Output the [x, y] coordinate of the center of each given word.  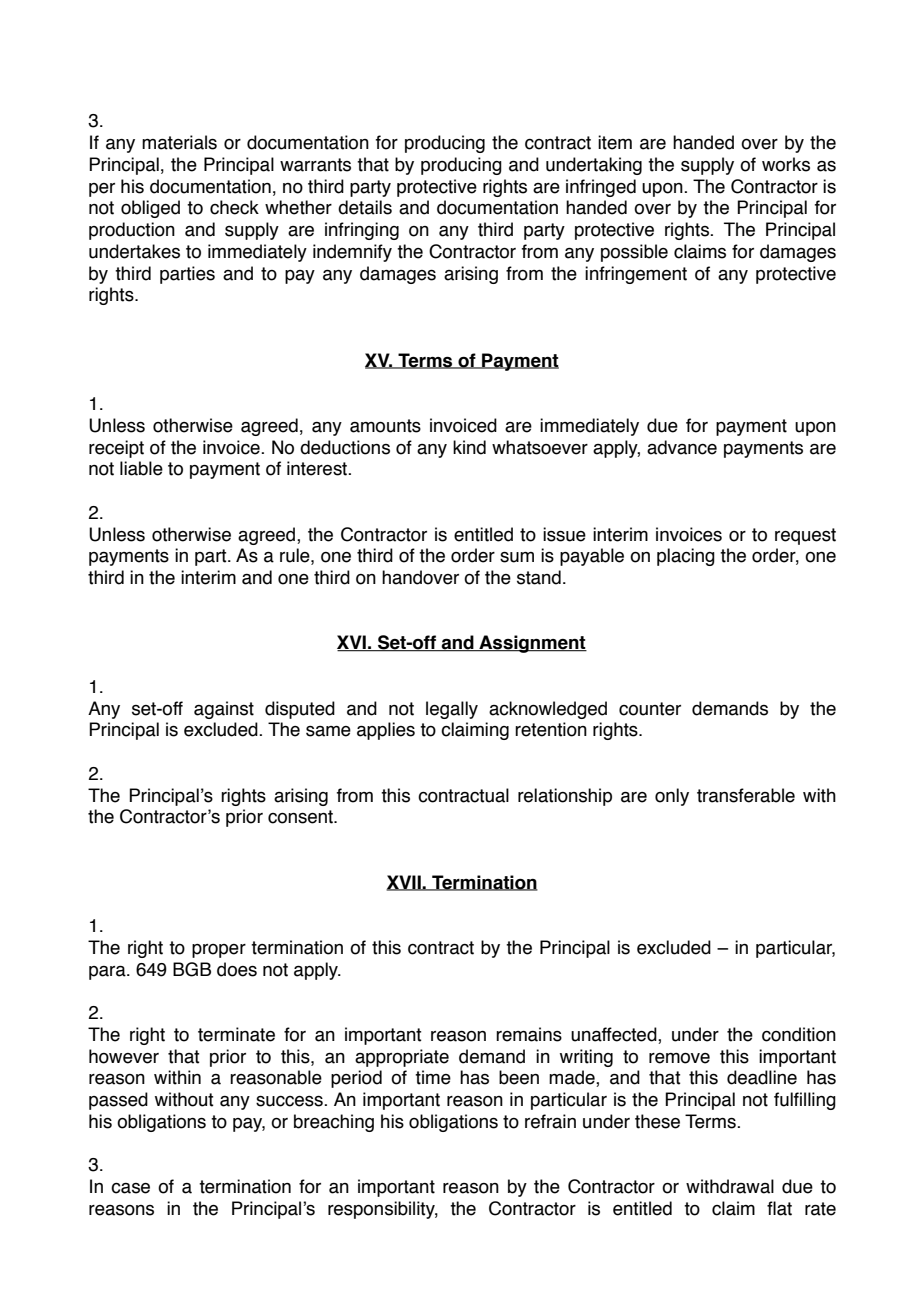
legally [452, 710]
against [224, 710]
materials [179, 142]
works [786, 164]
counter [650, 709]
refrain [550, 1121]
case [130, 1188]
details [365, 207]
